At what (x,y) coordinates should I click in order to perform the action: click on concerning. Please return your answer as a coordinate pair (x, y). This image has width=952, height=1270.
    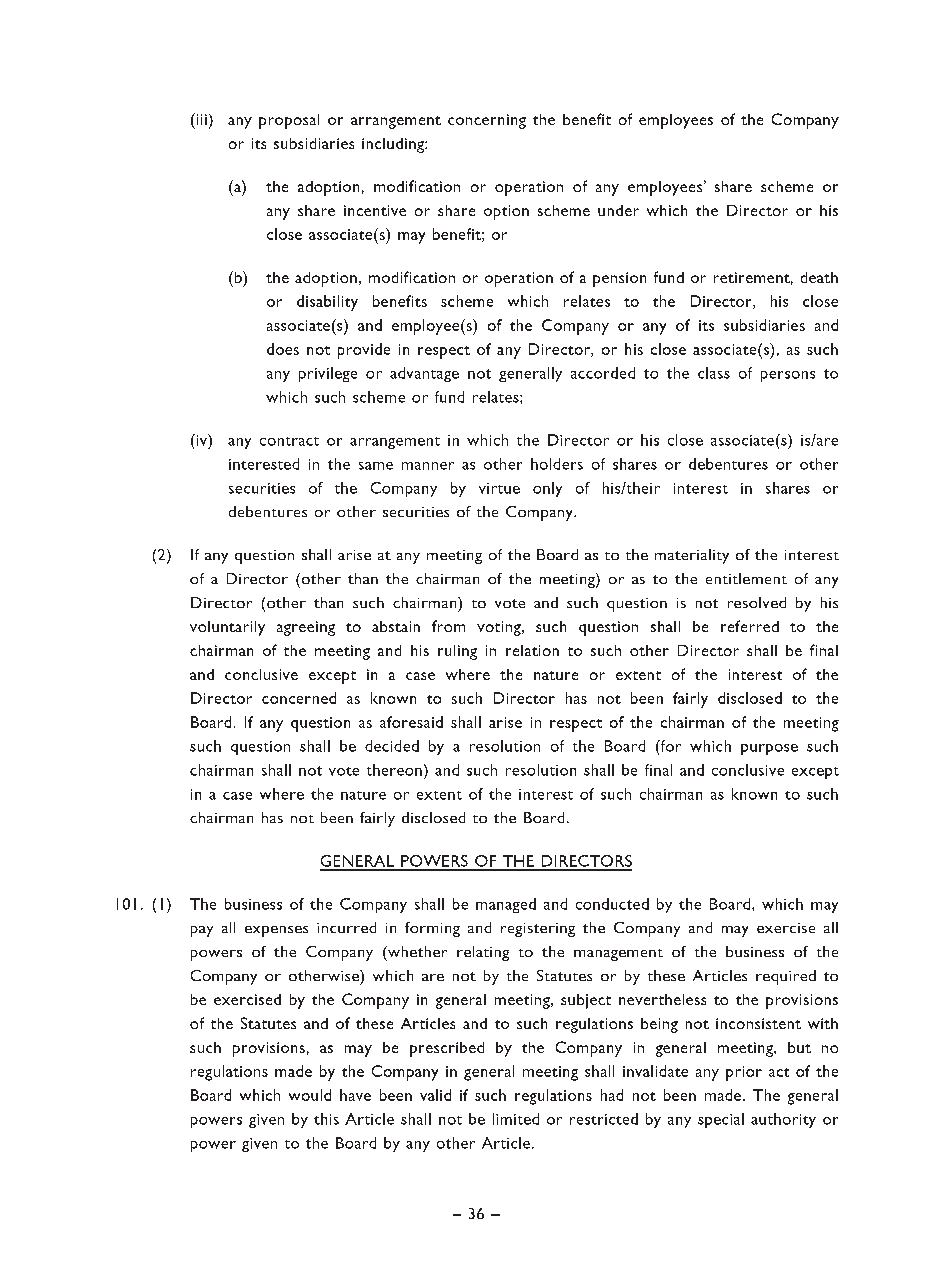
    Looking at the image, I should click on (487, 121).
